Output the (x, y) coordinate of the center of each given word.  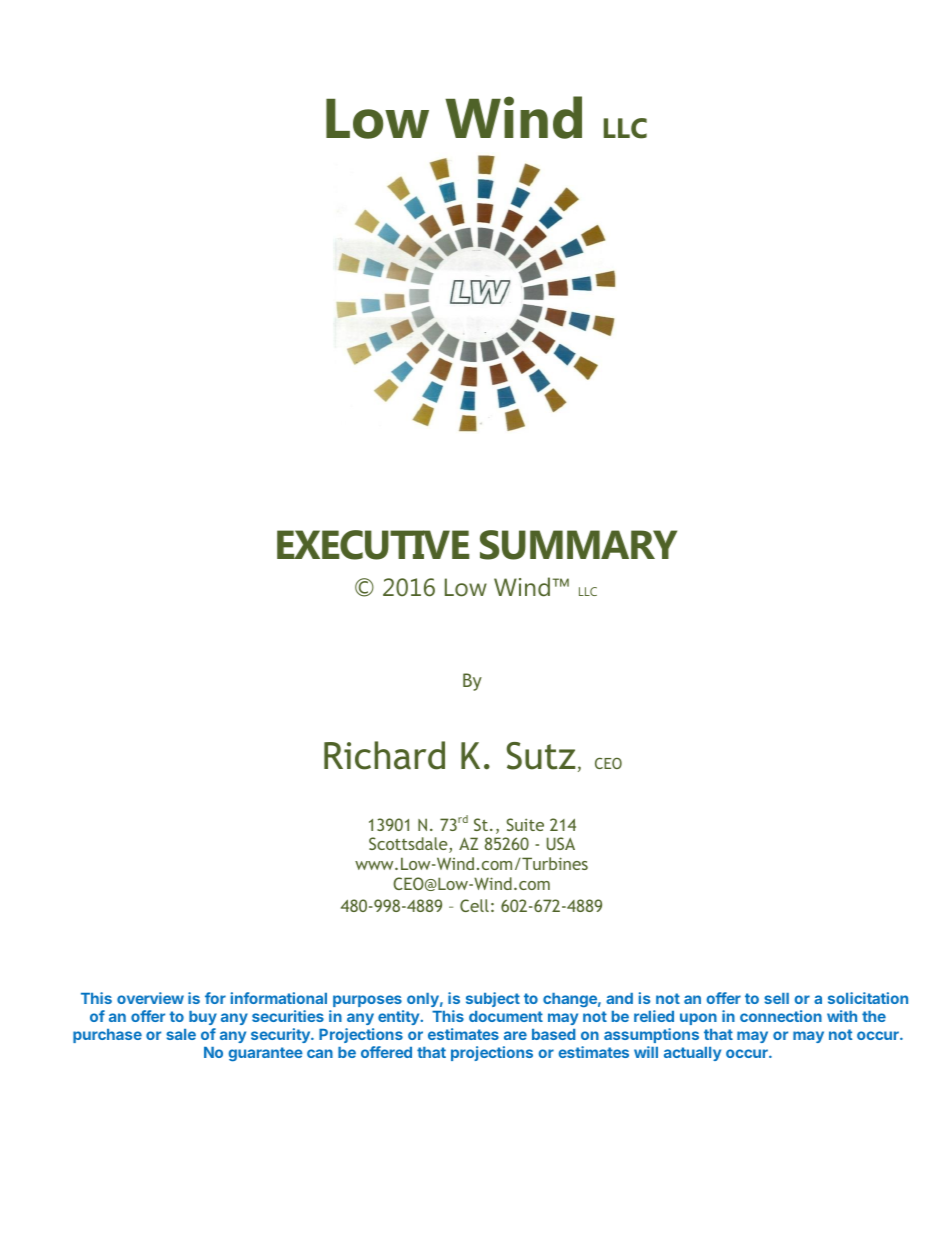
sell (776, 998)
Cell (474, 905)
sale (181, 1034)
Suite (525, 824)
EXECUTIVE (373, 545)
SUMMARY (578, 545)
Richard (384, 755)
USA (561, 843)
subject (493, 999)
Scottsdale (409, 845)
